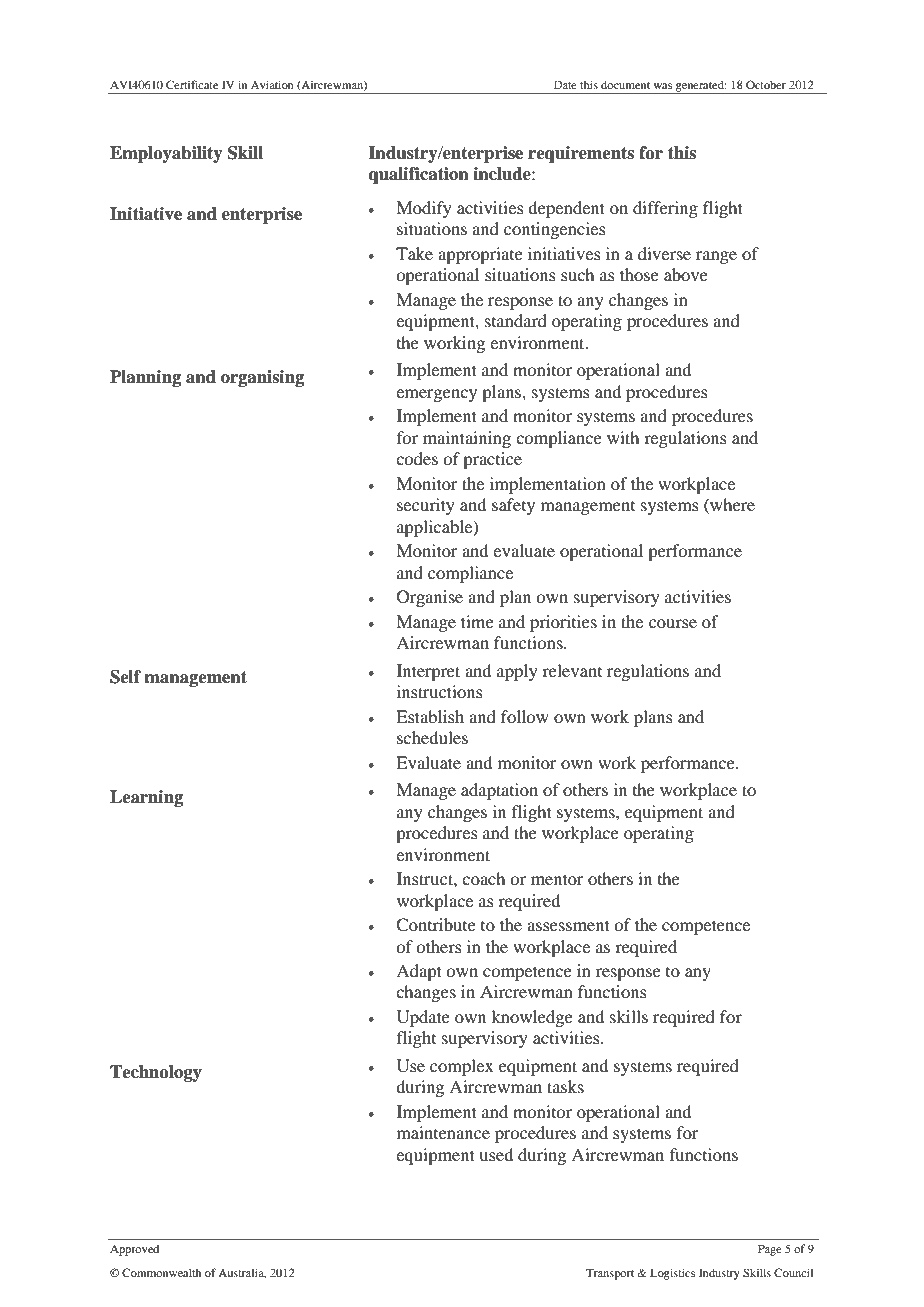  What do you see at coordinates (262, 378) in the screenshot?
I see `organising` at bounding box center [262, 378].
